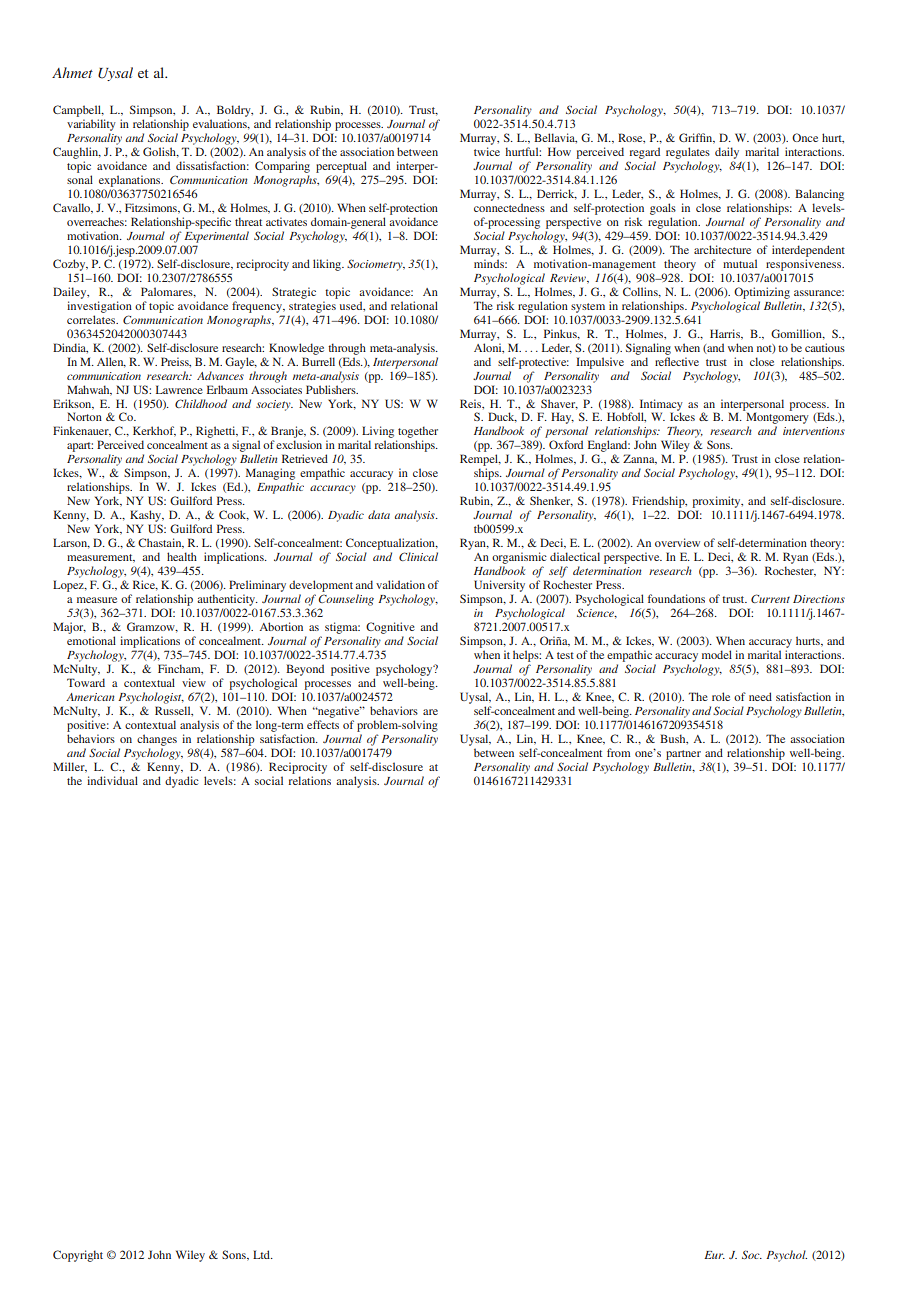 The height and width of the screenshot is (1308, 924). I want to click on Chastain, so click(161, 543).
